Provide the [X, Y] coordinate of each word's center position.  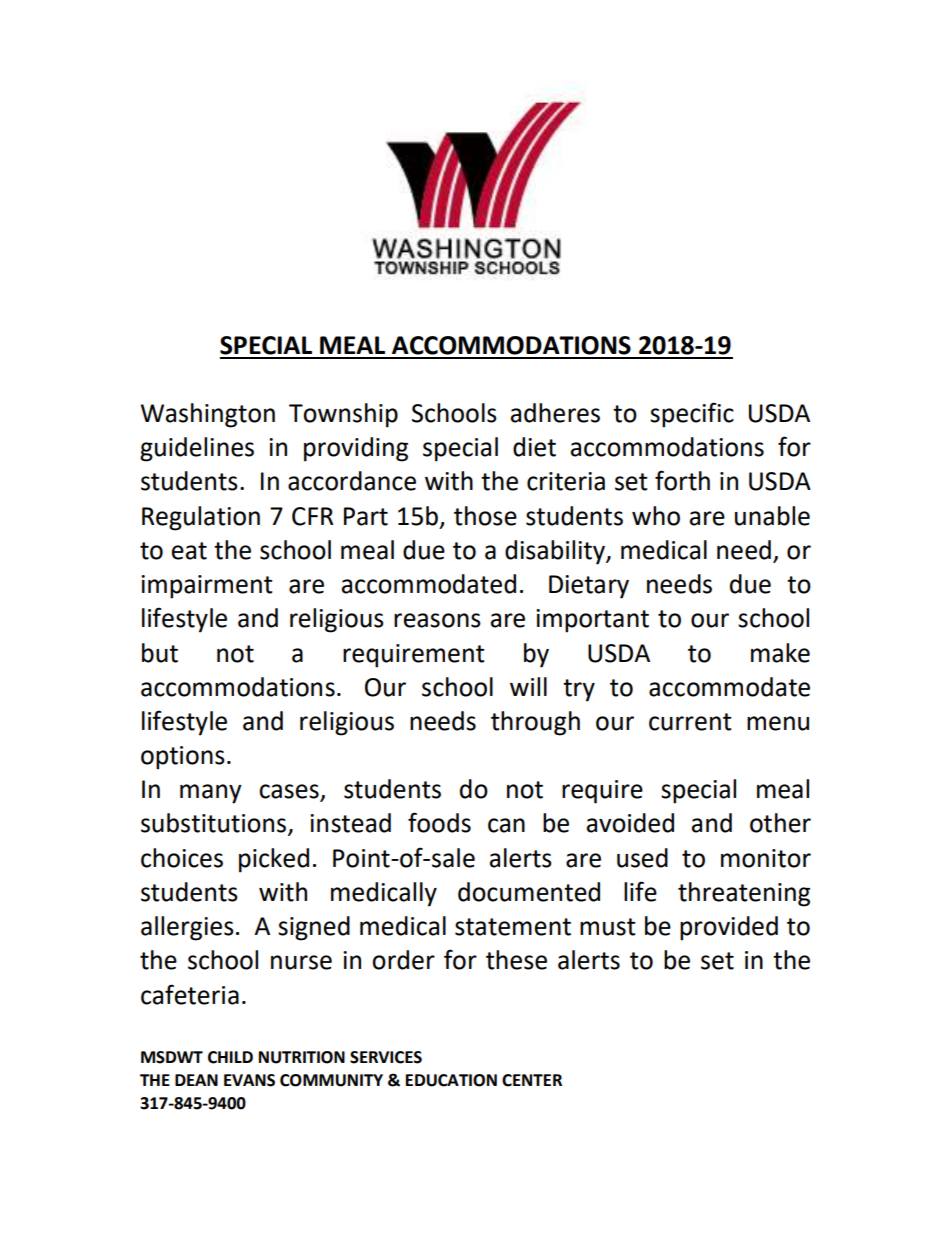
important [592, 621]
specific [692, 415]
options [183, 758]
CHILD [230, 1057]
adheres [555, 413]
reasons [437, 620]
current [690, 722]
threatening [744, 894]
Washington [208, 415]
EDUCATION [451, 1080]
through [535, 723]
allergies [187, 928]
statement [513, 927]
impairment [207, 587]
